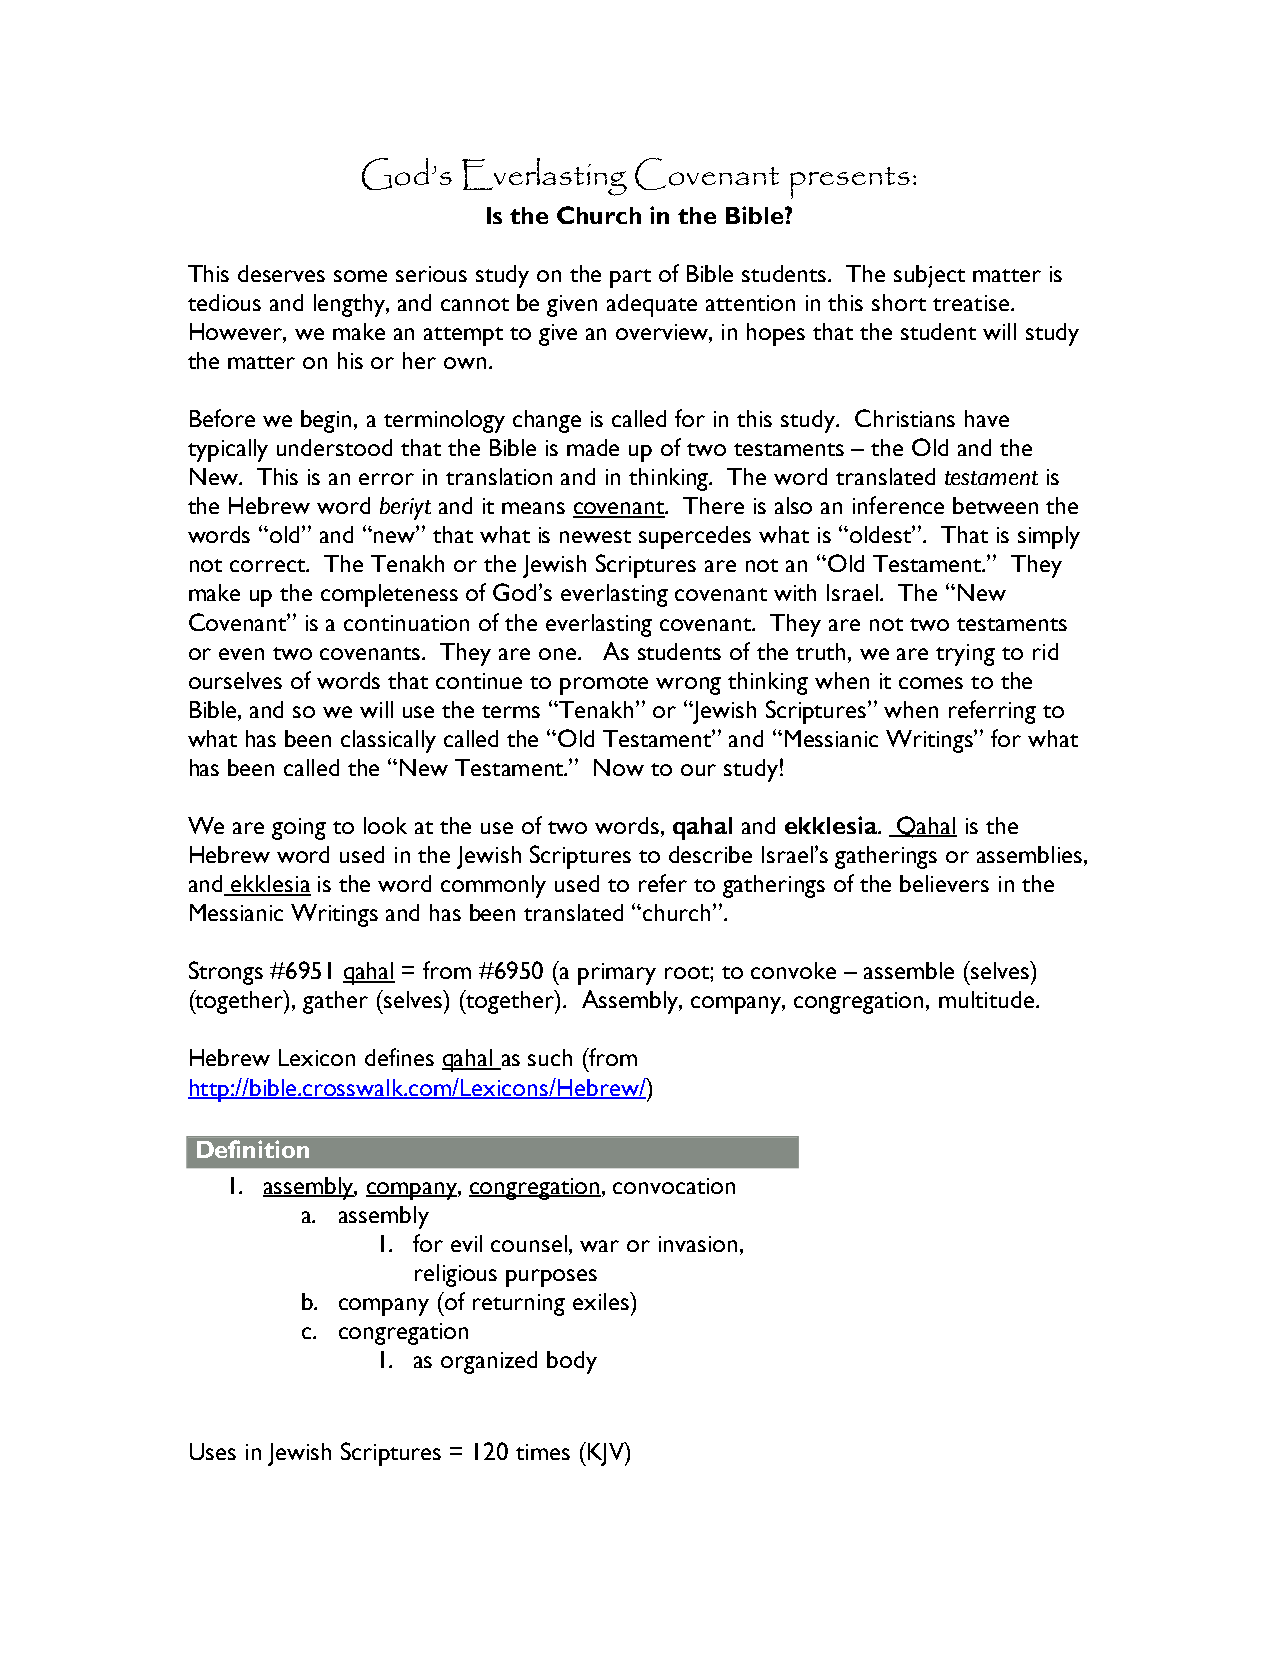 Image resolution: width=1278 pixels, height=1654 pixels. I want to click on comes, so click(931, 683).
